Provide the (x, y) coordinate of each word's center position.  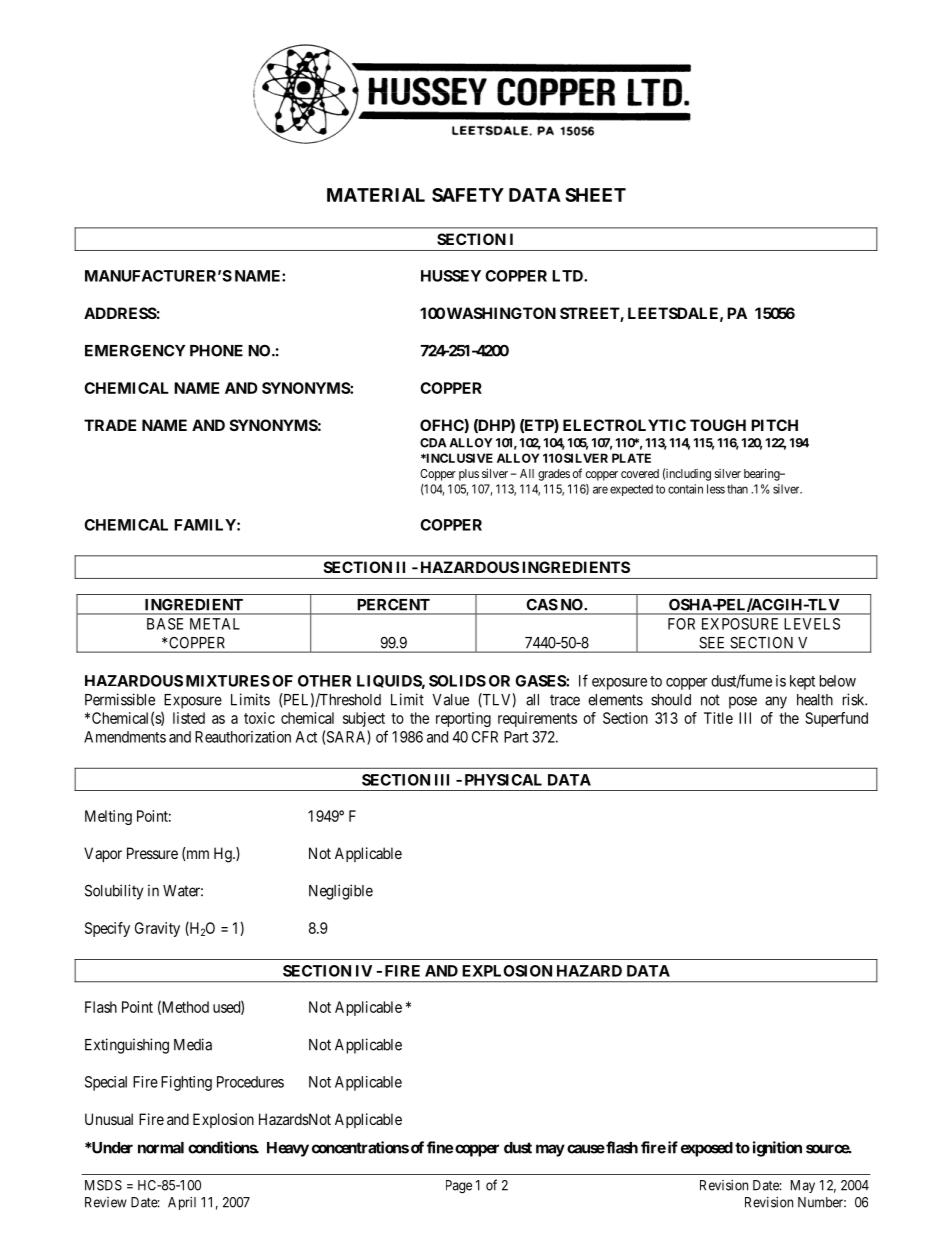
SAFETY (468, 195)
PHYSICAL (503, 780)
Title (718, 718)
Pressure (152, 853)
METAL (215, 624)
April (182, 1203)
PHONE (216, 351)
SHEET (595, 195)
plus (469, 475)
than (737, 489)
